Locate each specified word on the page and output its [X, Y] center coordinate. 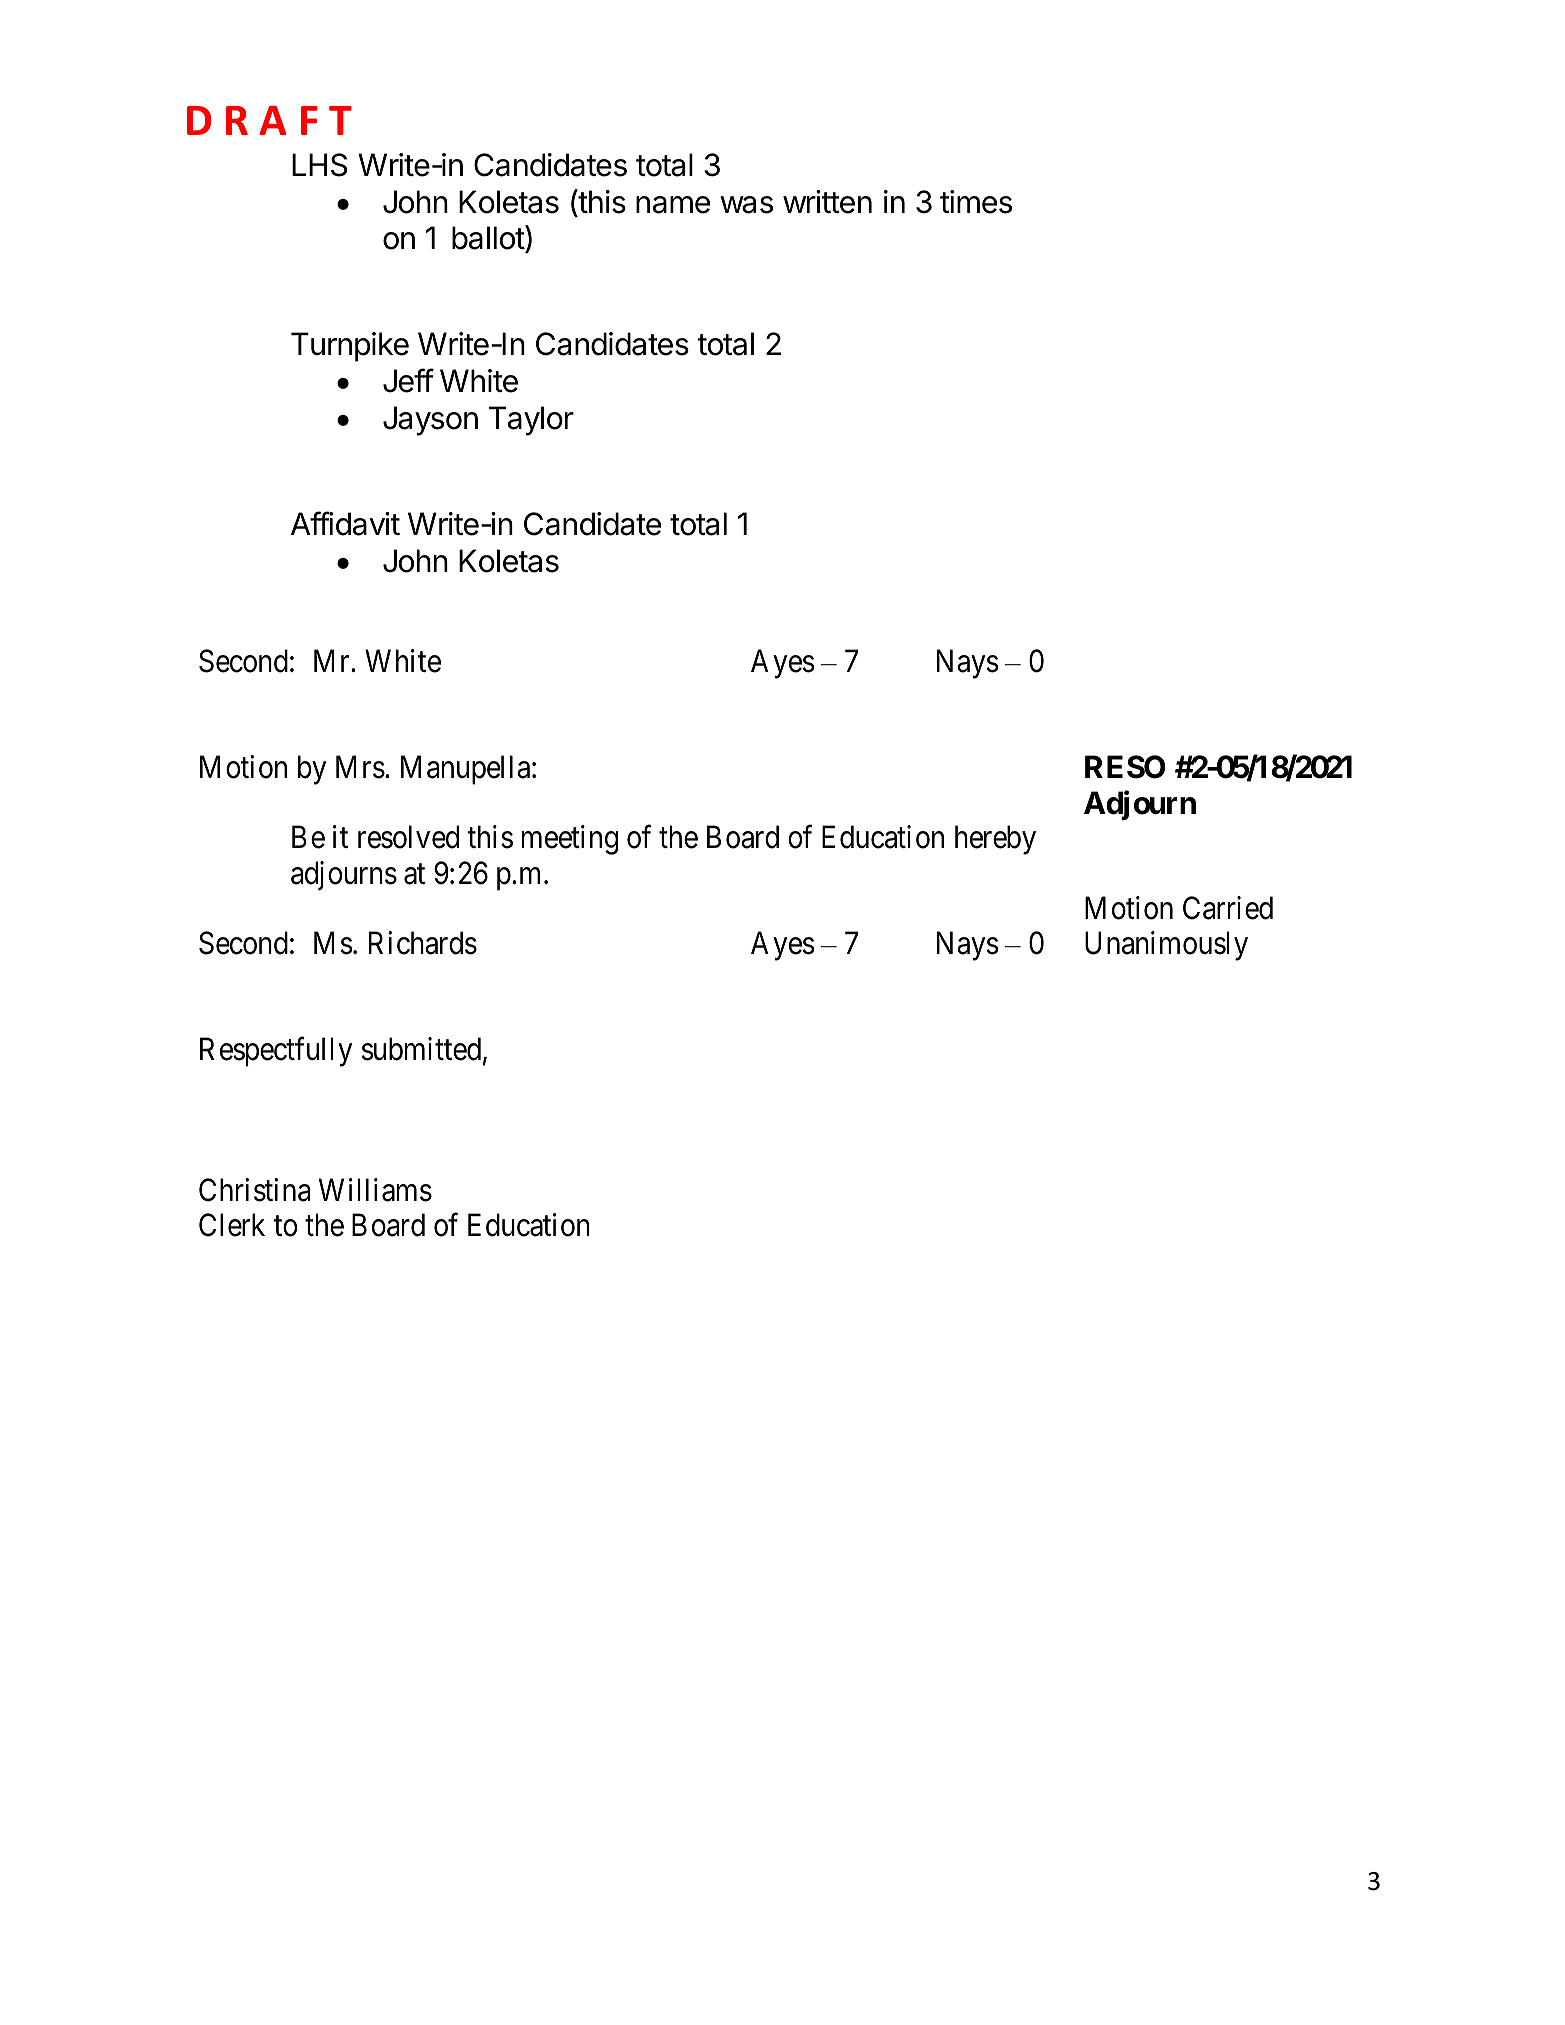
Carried [1228, 908]
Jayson [430, 421]
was [746, 205]
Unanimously [1166, 946]
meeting [570, 840]
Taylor [531, 421]
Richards [423, 943]
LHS [319, 165]
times [976, 202]
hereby [995, 840]
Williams [375, 1190]
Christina [255, 1190]
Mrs [360, 767]
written [827, 202]
